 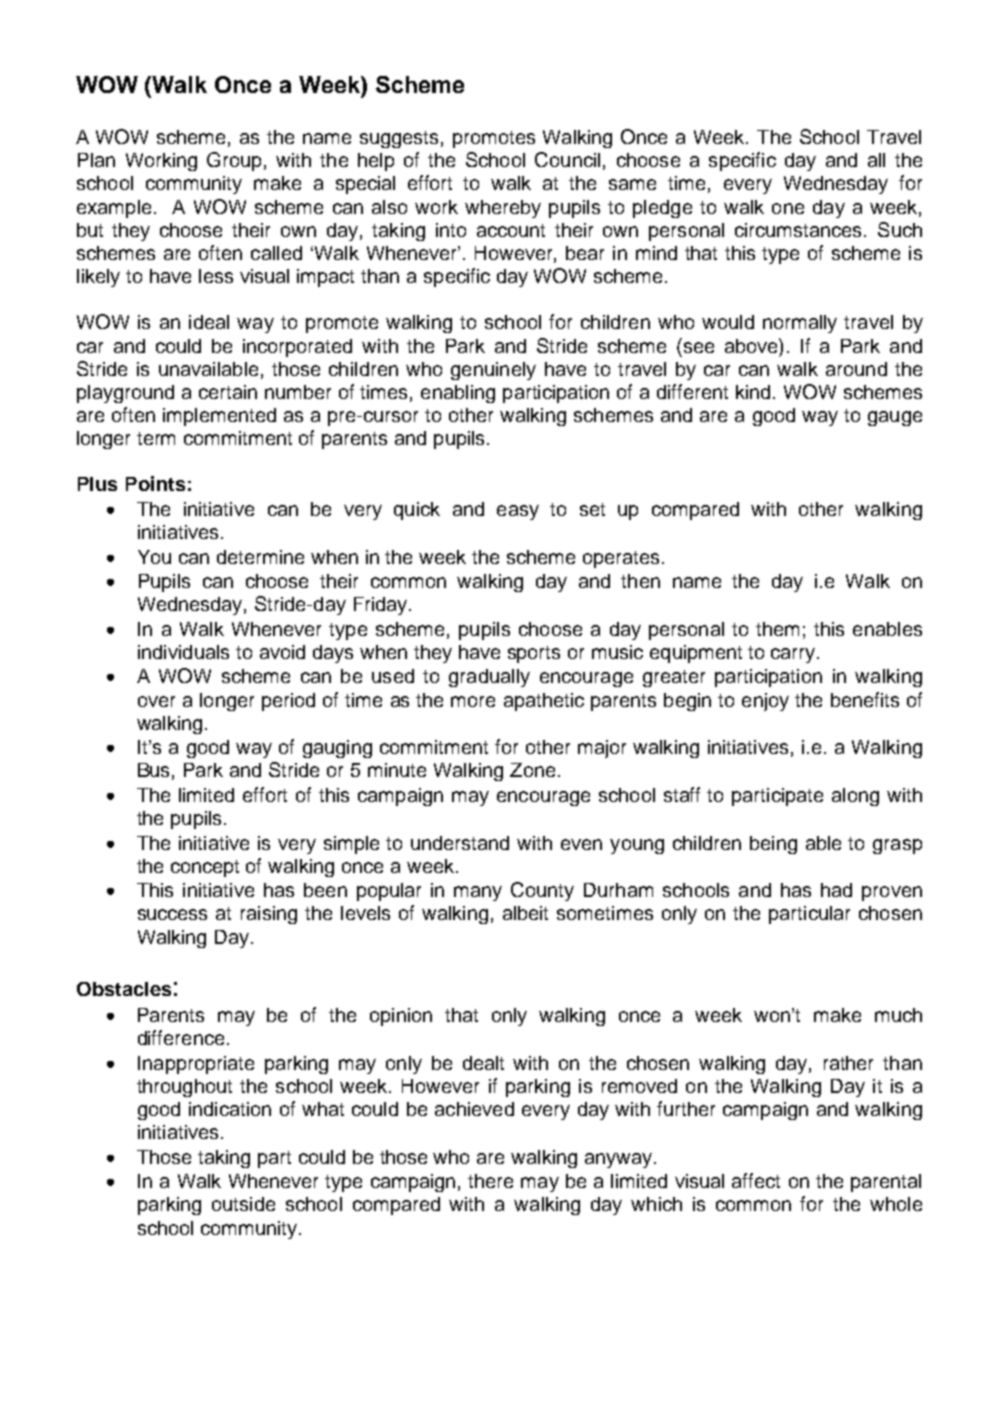 What do you see at coordinates (489, 678) in the image?
I see `gradually` at bounding box center [489, 678].
